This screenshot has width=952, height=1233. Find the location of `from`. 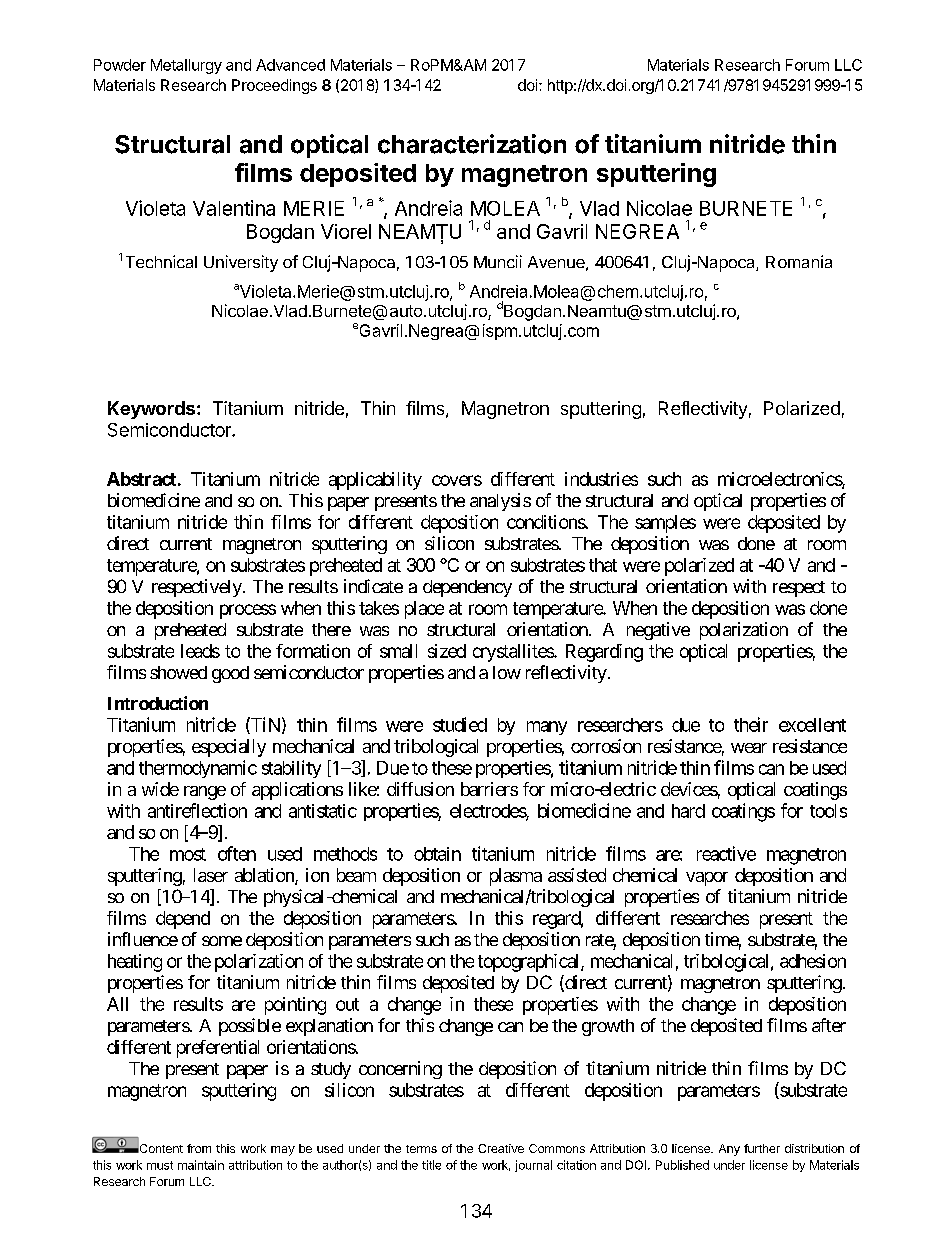

from is located at coordinates (199, 1148).
